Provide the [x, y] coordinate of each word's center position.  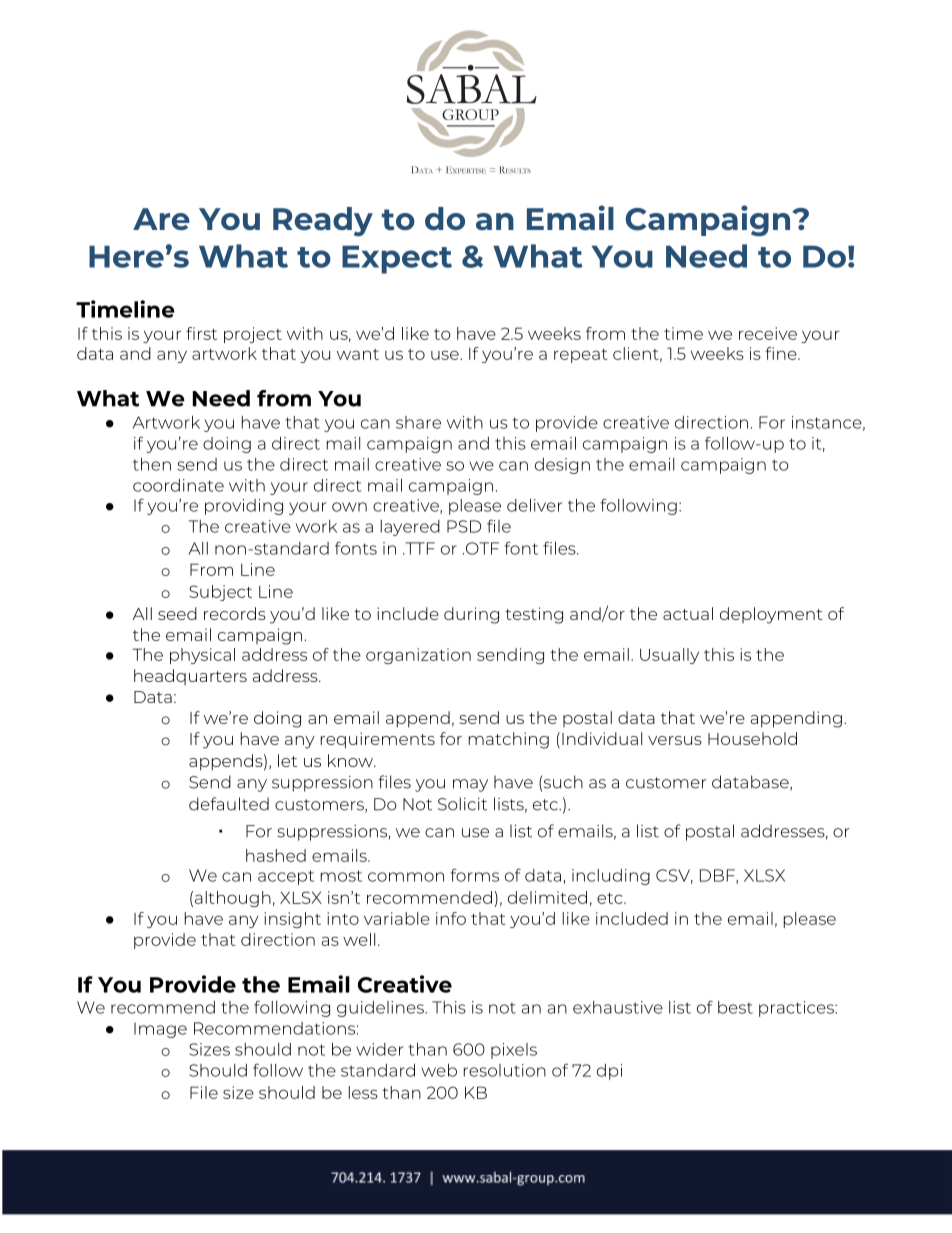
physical [202, 656]
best [735, 1007]
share [418, 422]
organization [418, 656]
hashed [276, 855]
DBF [718, 876]
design [562, 466]
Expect [397, 259]
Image [160, 1030]
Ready [323, 221]
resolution [505, 1070]
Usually [669, 656]
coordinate [178, 485]
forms [475, 875]
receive [768, 333]
